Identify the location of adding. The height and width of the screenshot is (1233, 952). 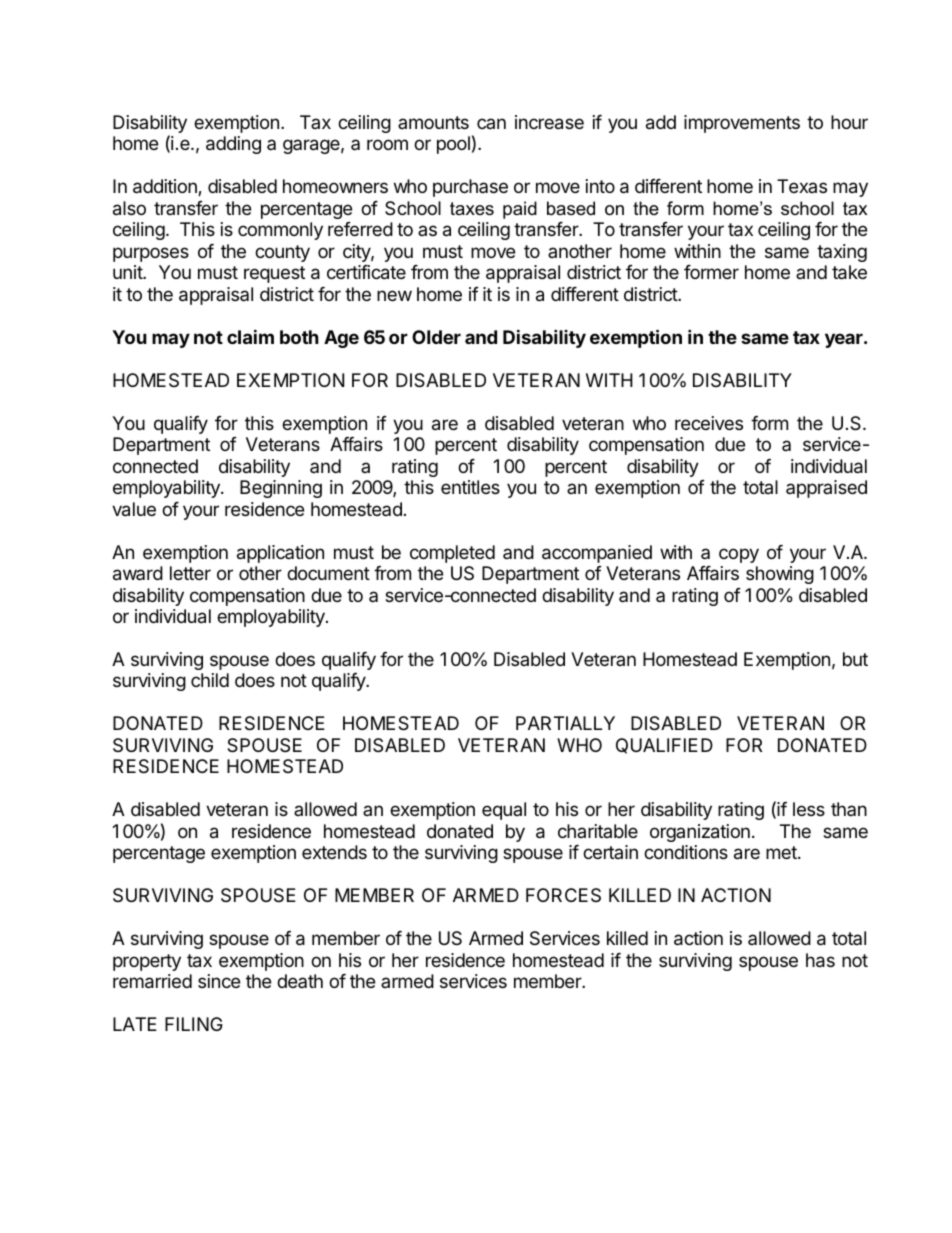
(233, 145).
